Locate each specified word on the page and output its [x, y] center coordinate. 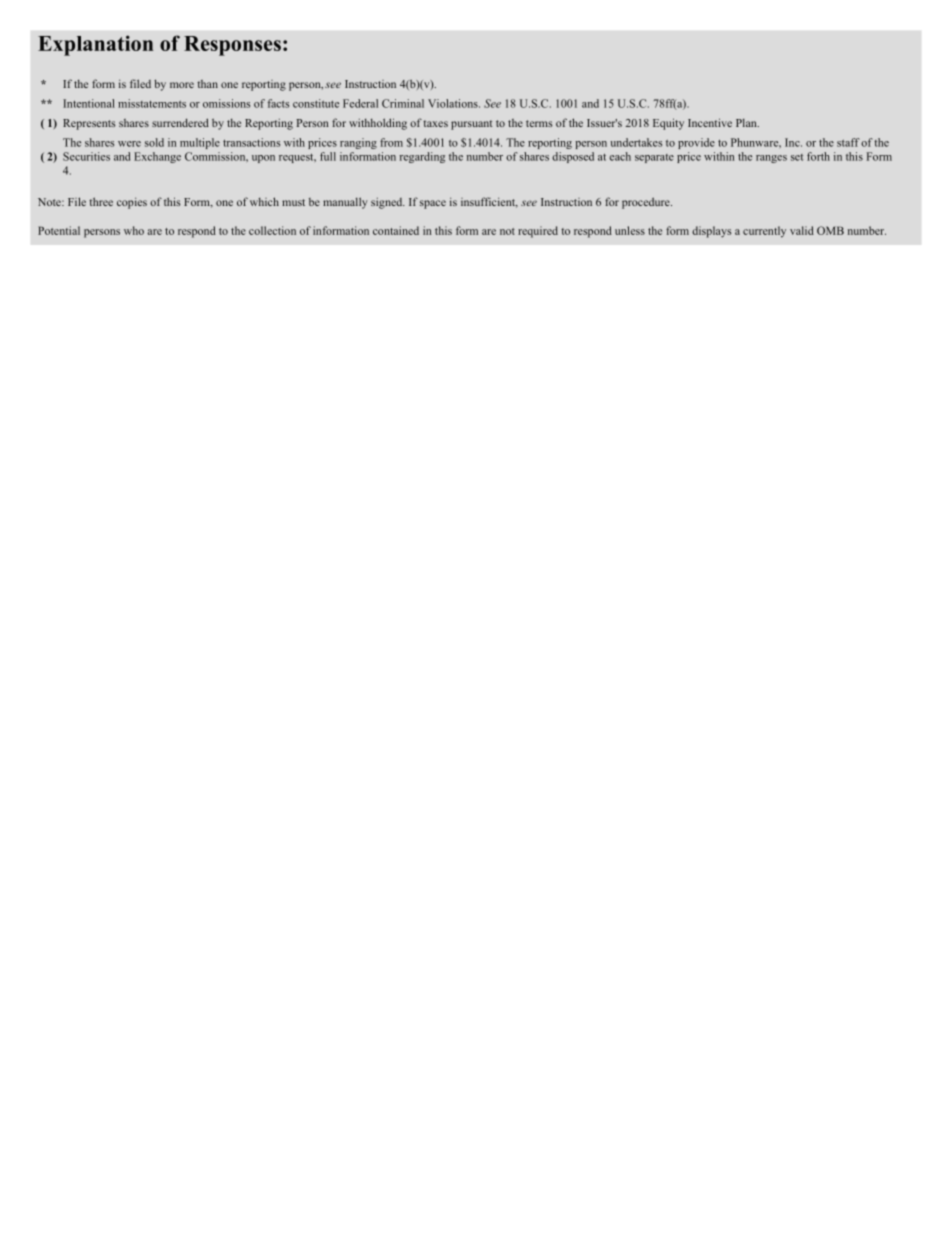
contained [396, 230]
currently [764, 232]
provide [696, 143]
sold [154, 142]
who [134, 230]
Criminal [403, 103]
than [207, 84]
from [391, 142]
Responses [232, 46]
